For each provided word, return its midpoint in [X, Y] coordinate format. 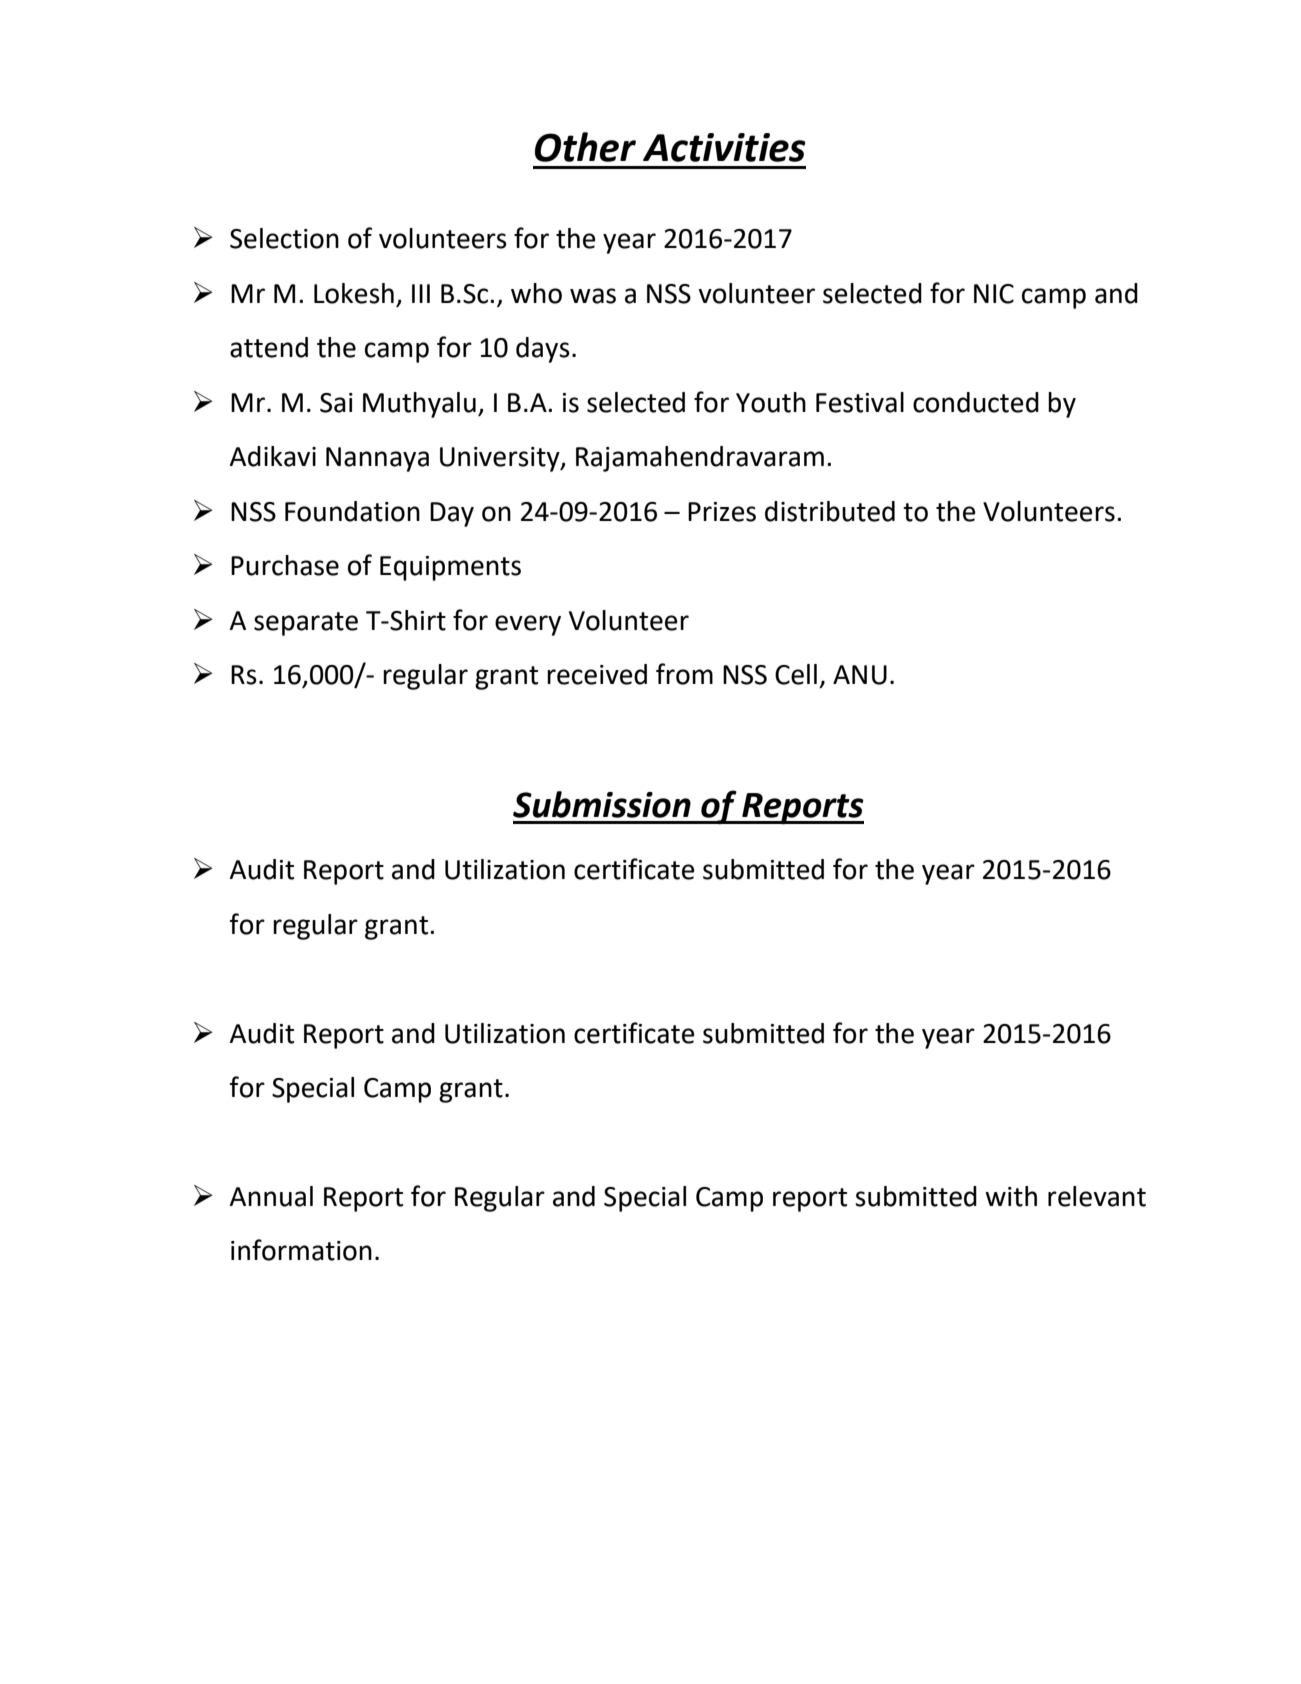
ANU [860, 675]
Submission [602, 804]
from [684, 674]
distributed [830, 511]
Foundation [352, 511]
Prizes [722, 512]
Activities [724, 147]
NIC [994, 294]
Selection [284, 238]
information [301, 1250]
